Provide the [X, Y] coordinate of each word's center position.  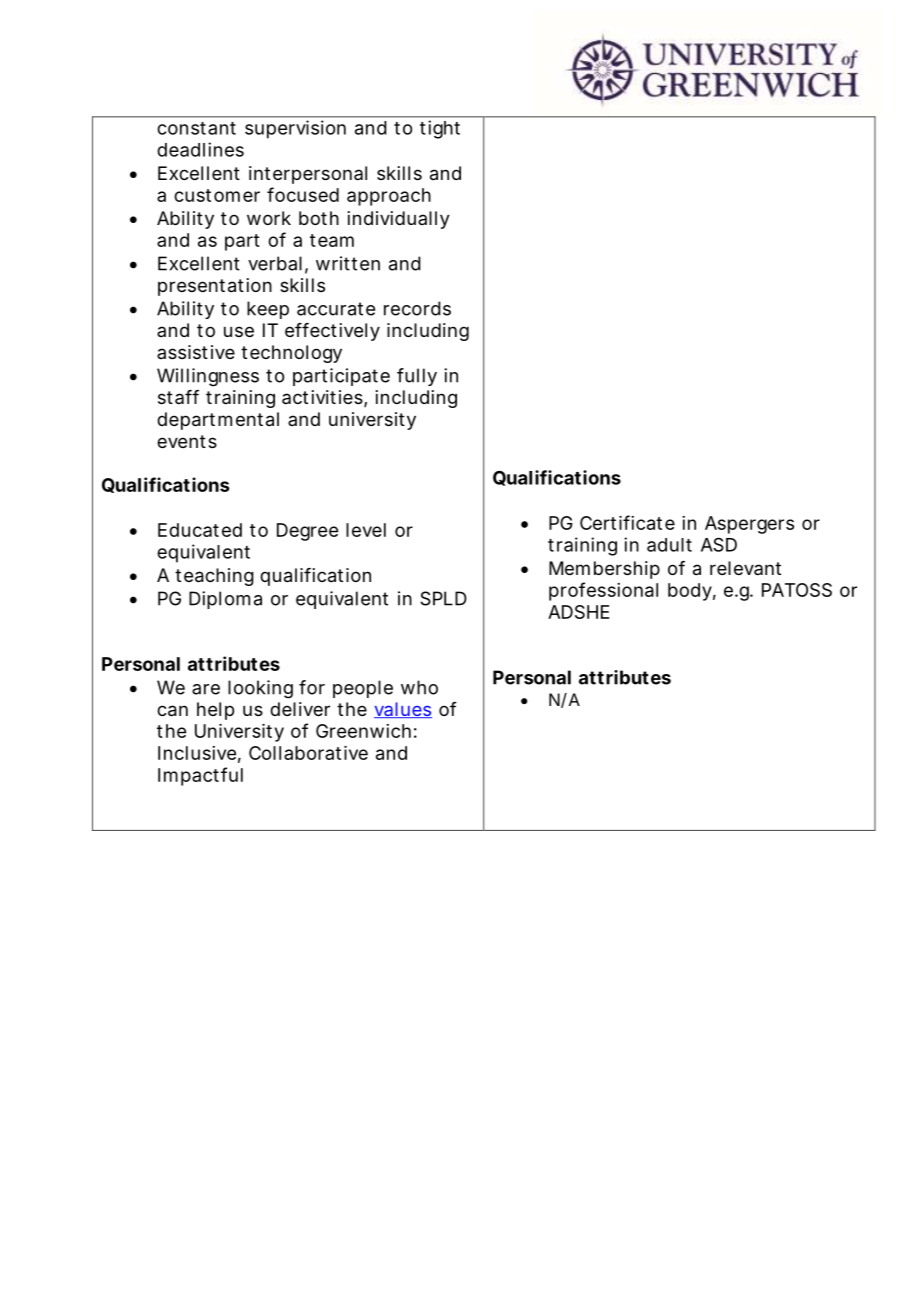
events [187, 441]
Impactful [200, 776]
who [419, 687]
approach [389, 197]
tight [440, 129]
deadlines [200, 149]
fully [417, 377]
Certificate [627, 522]
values [403, 710]
